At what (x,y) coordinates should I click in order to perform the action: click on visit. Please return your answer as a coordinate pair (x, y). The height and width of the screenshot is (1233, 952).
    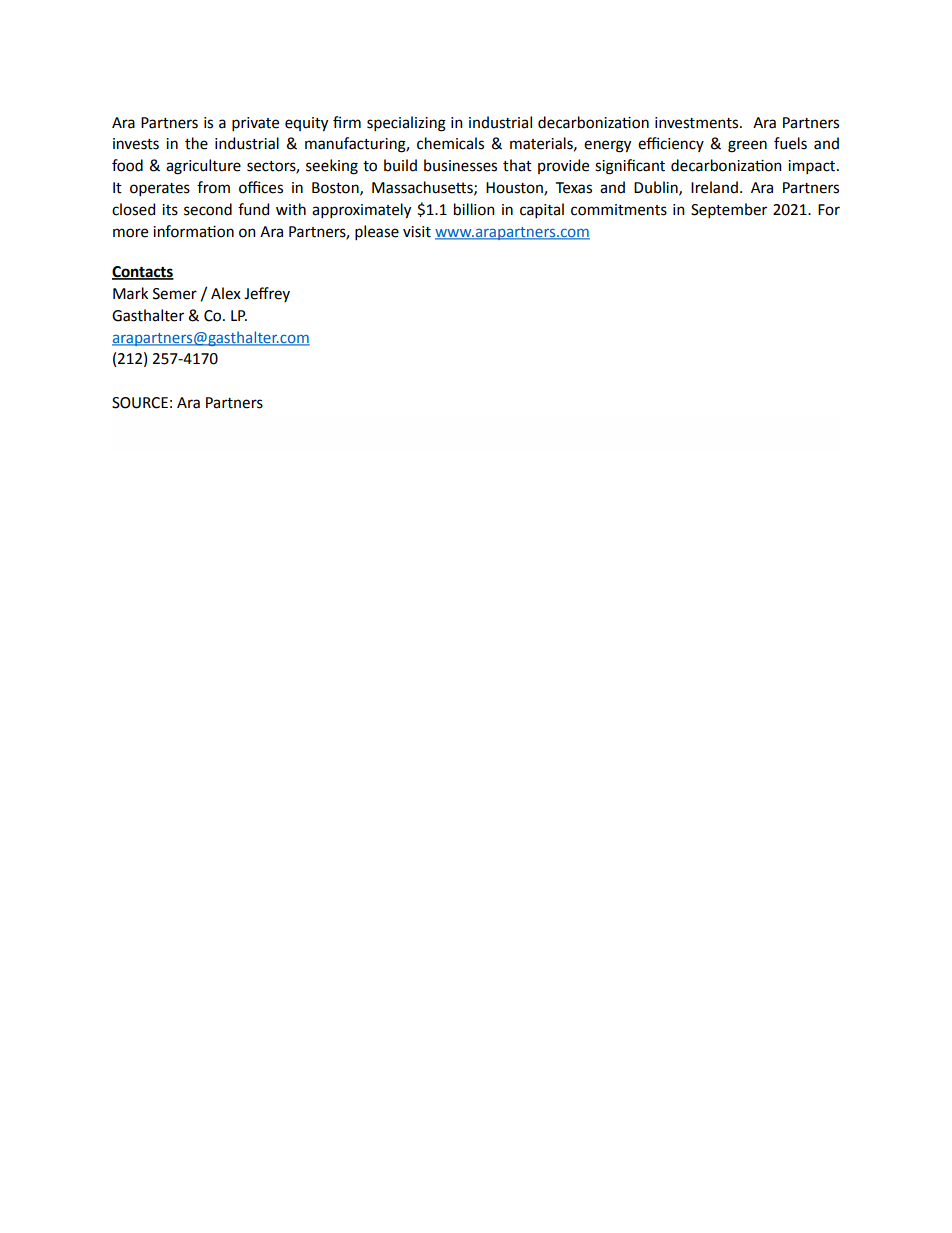
    Looking at the image, I should click on (417, 232).
